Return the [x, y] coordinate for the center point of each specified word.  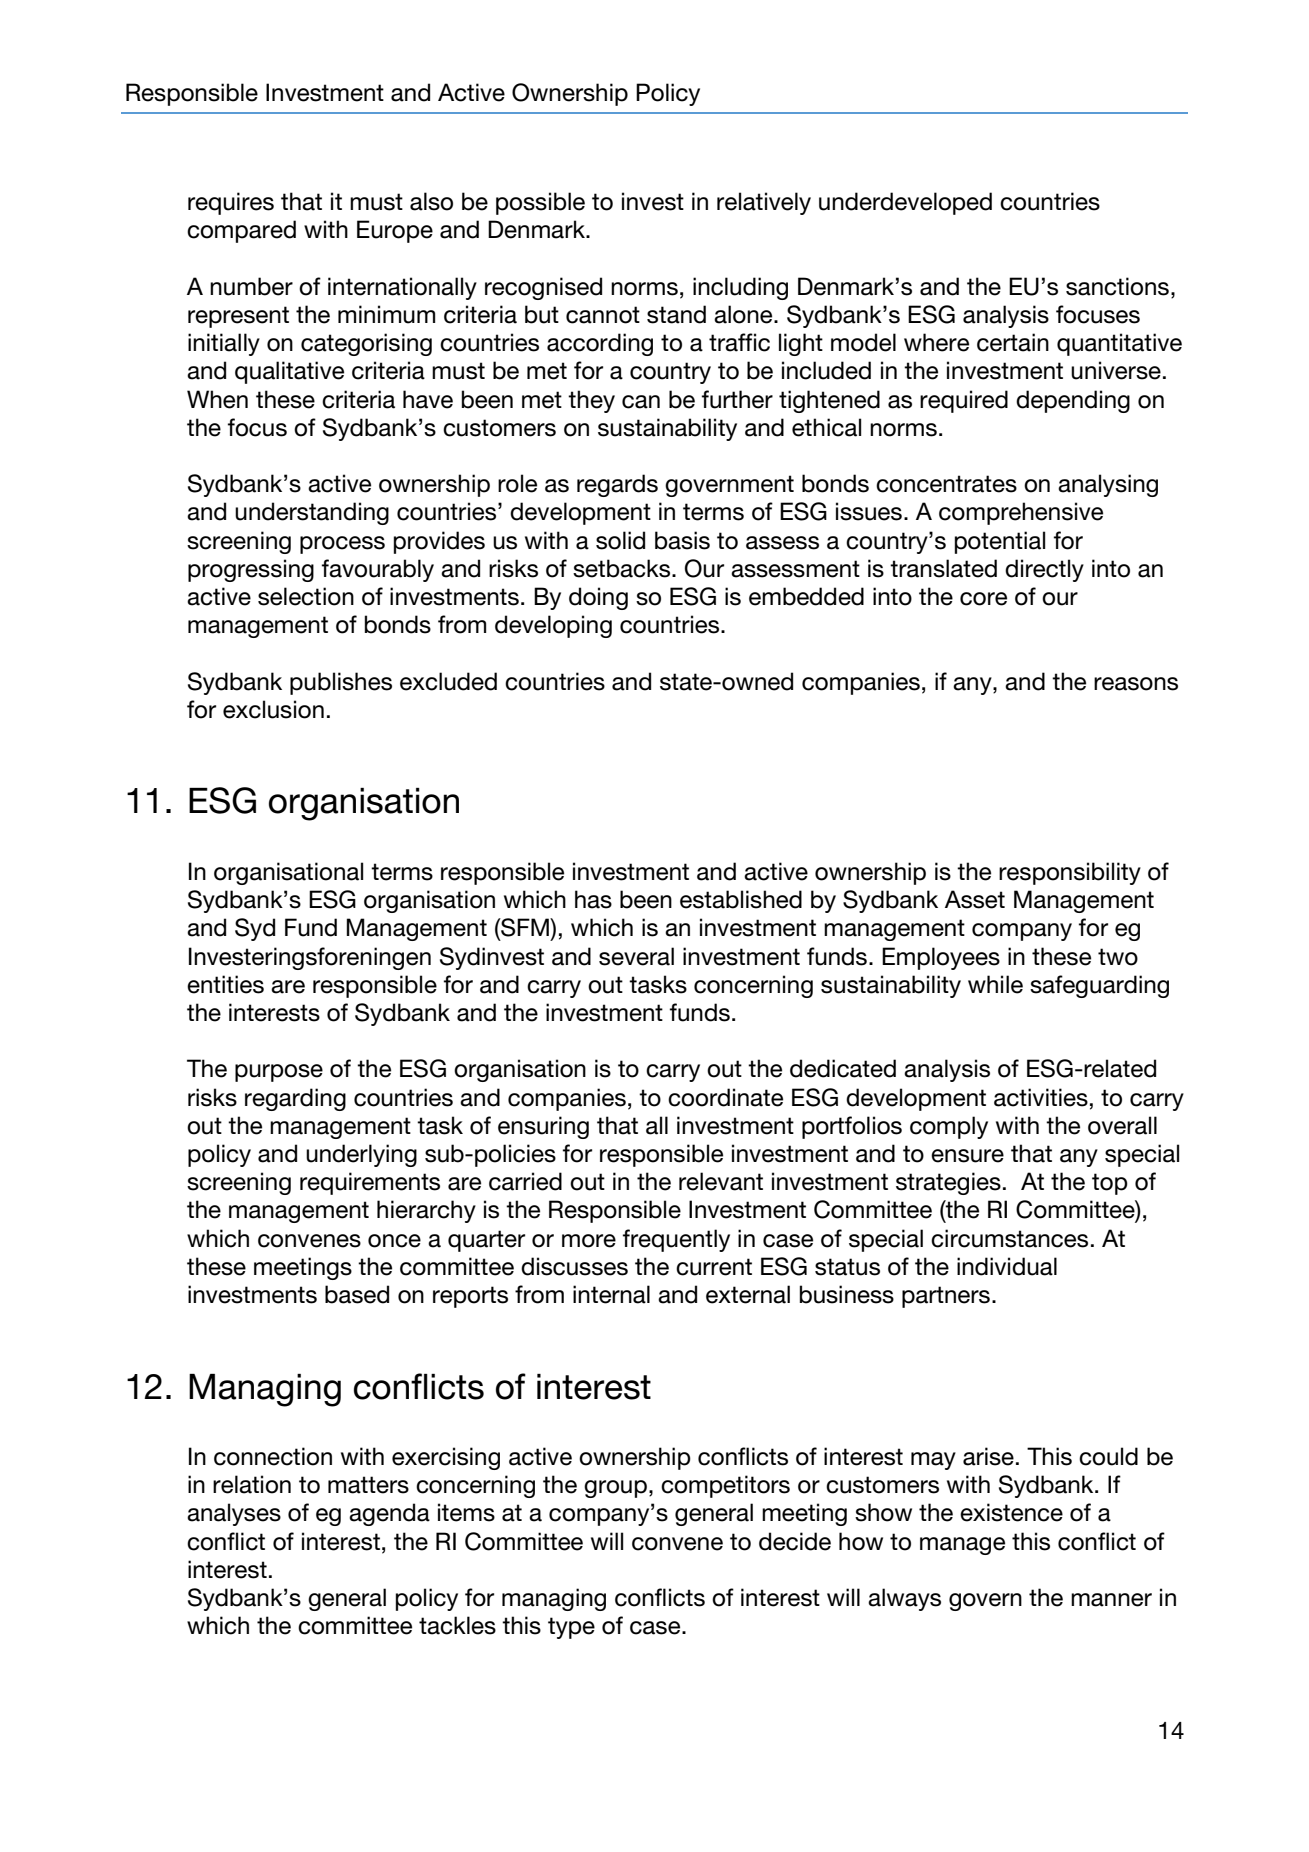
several [636, 956]
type [571, 1628]
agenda [389, 1514]
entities [225, 984]
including [740, 288]
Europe [395, 231]
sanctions [1117, 286]
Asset [975, 899]
